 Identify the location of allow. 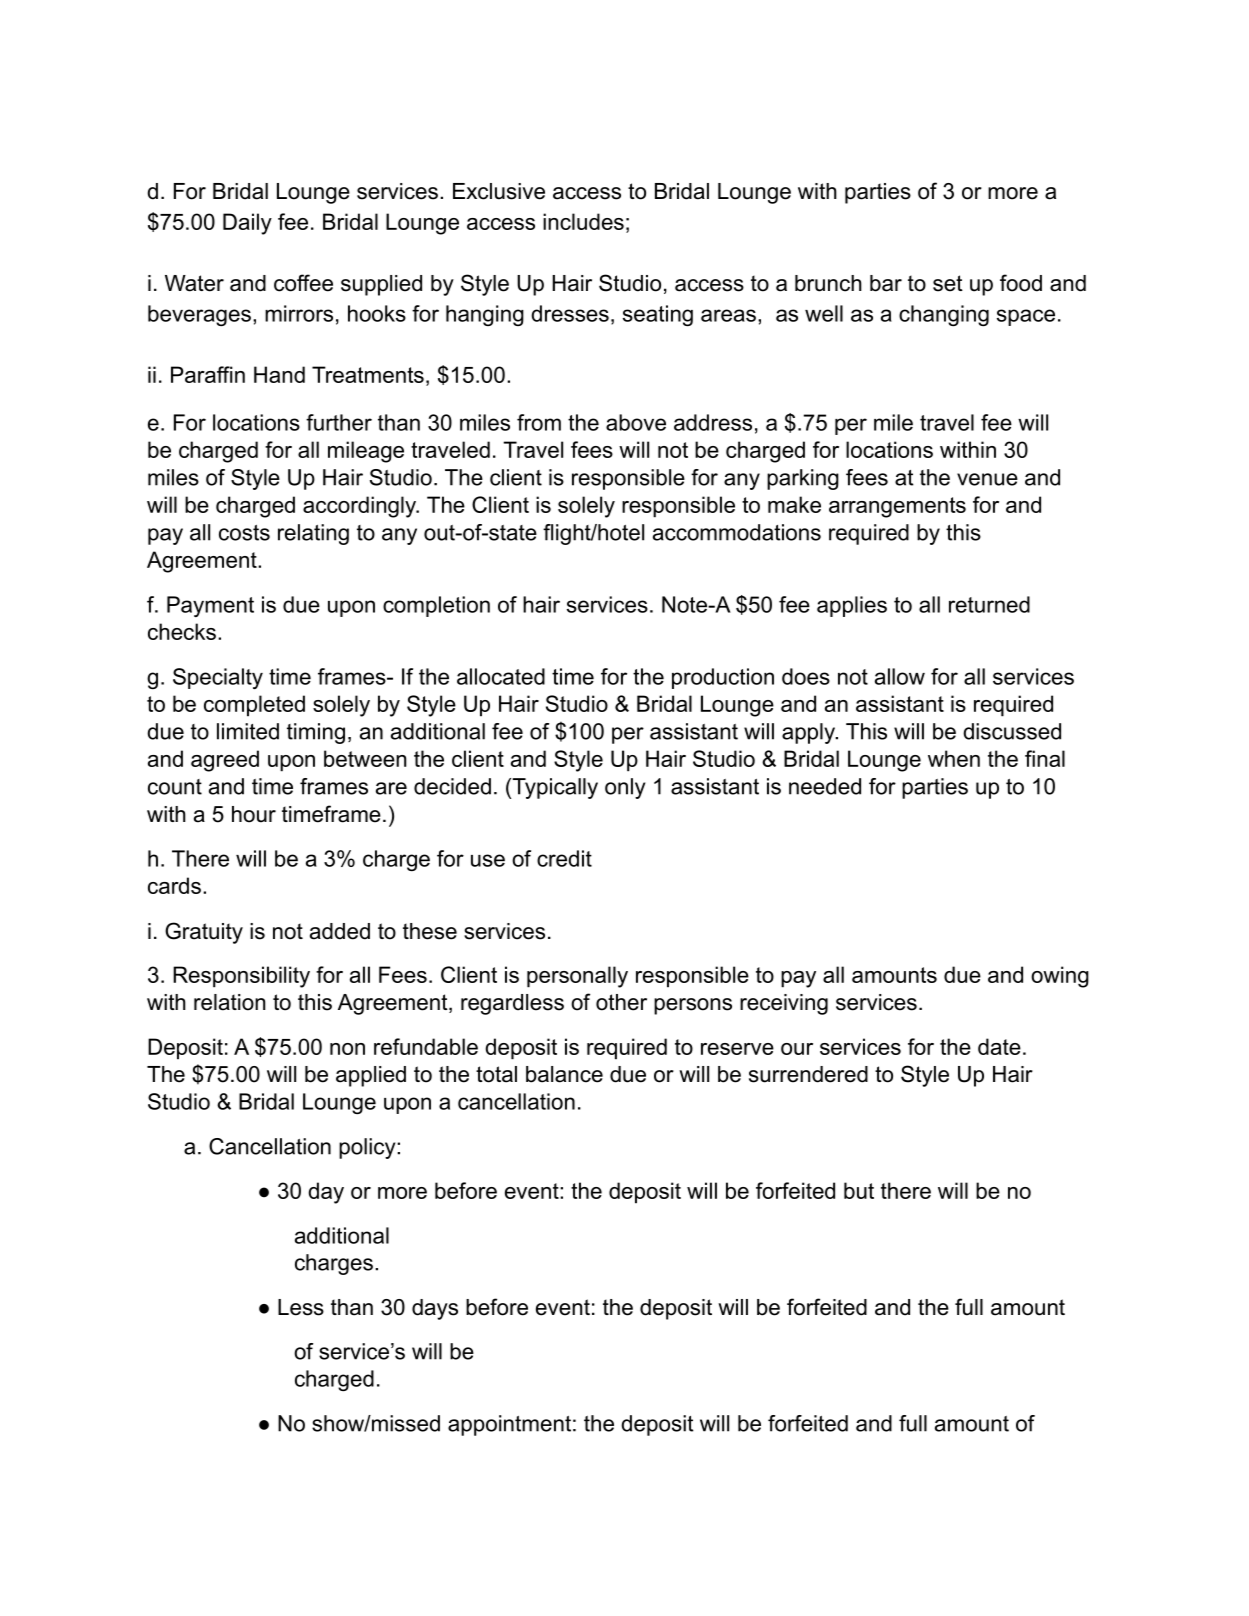
(900, 676).
